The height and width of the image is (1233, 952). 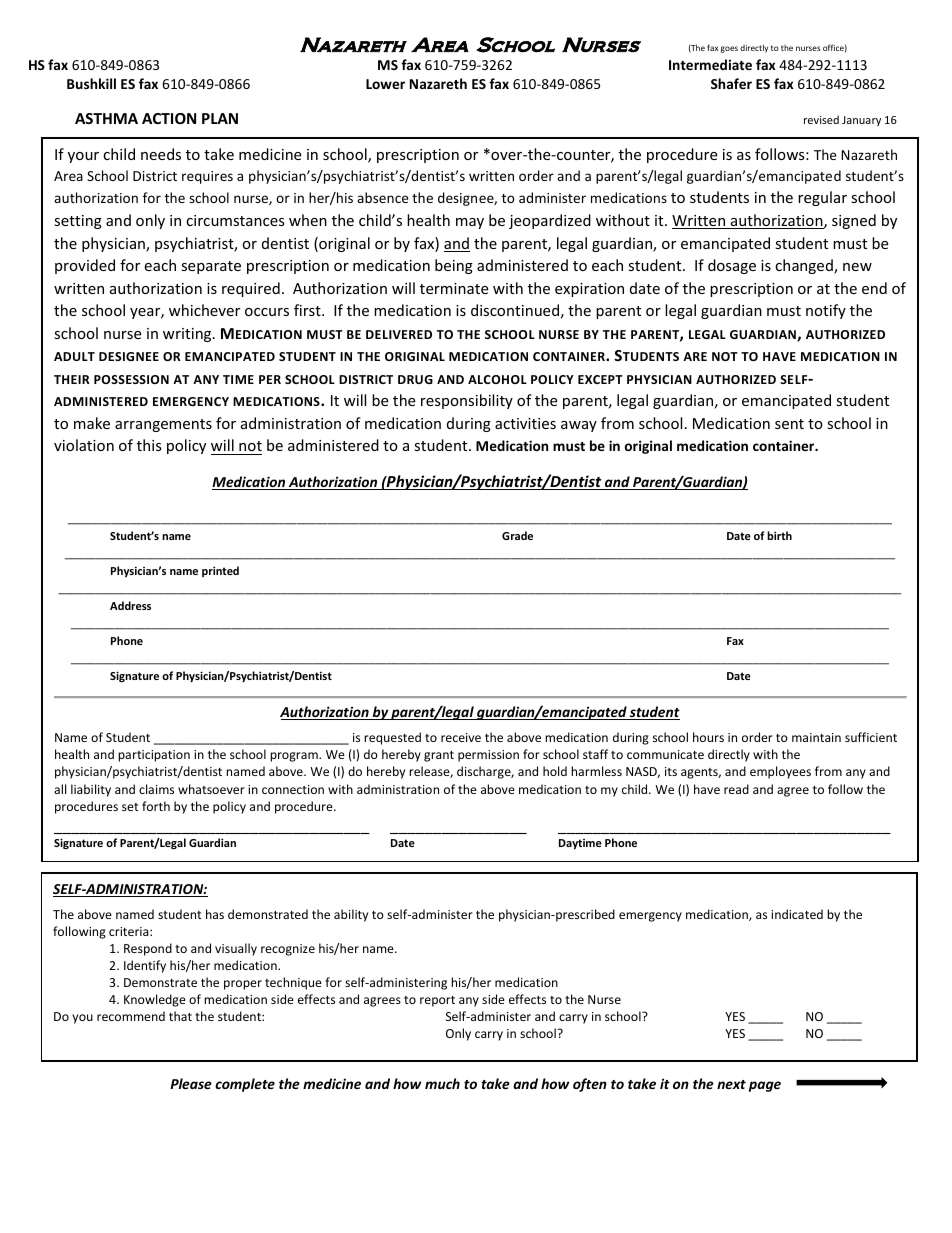 I want to click on Shafer, so click(x=731, y=83).
